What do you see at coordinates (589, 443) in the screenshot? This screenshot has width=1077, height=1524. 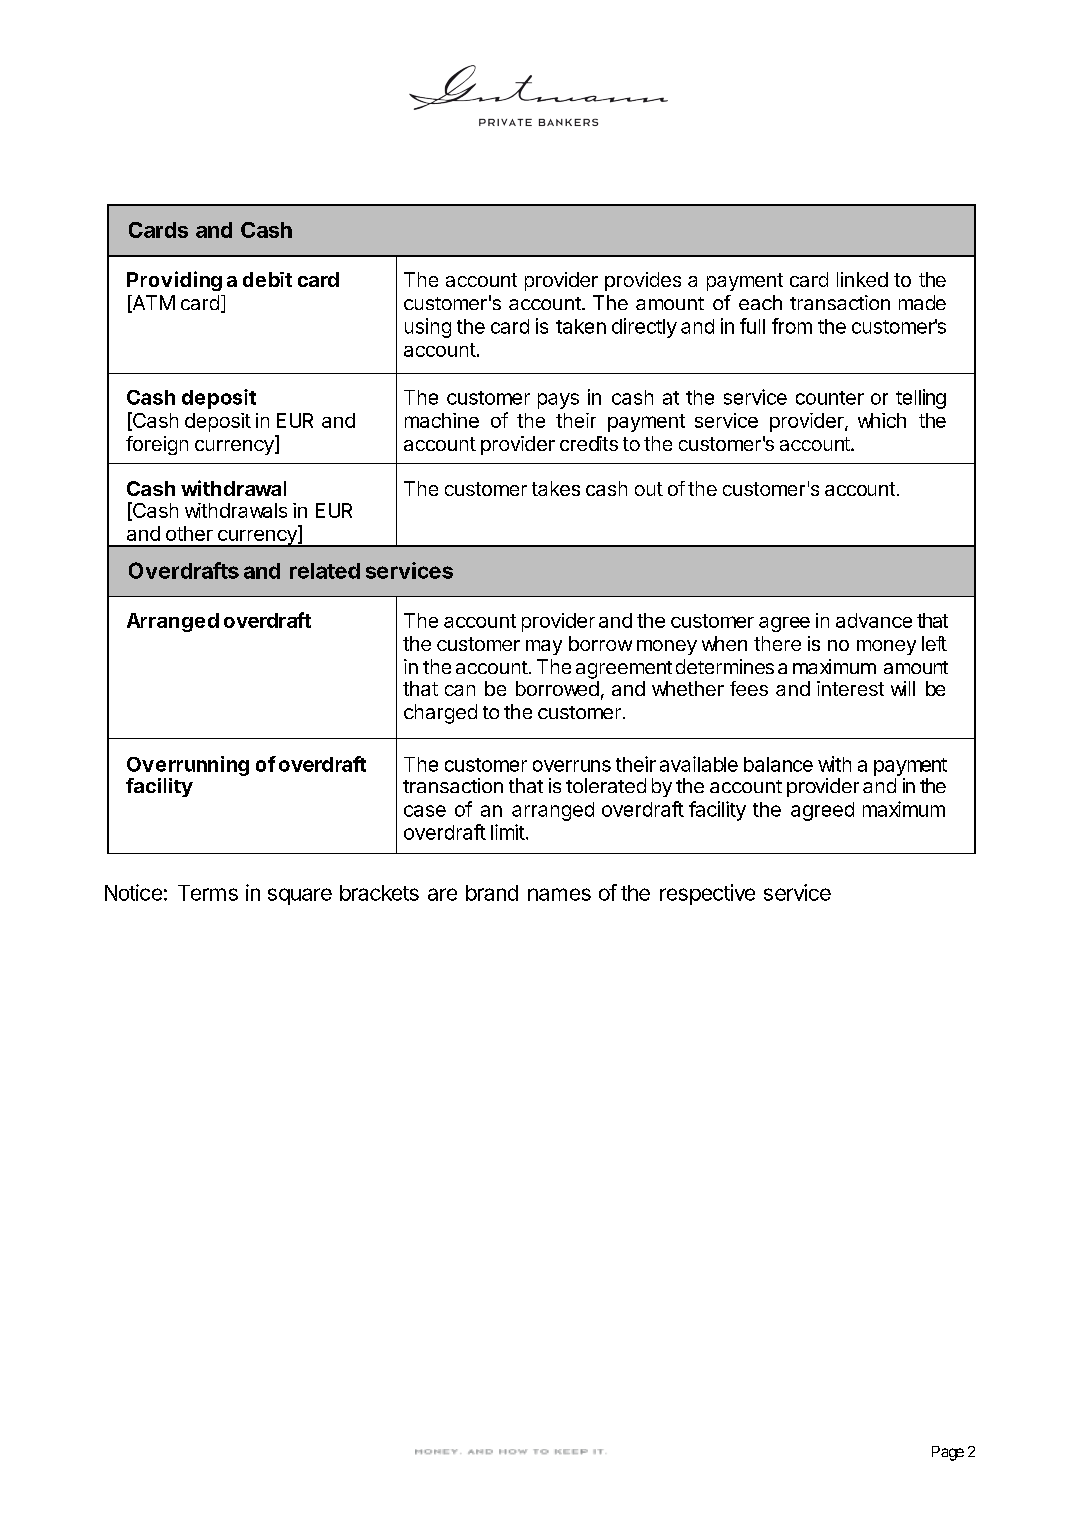 I see `credits` at bounding box center [589, 443].
